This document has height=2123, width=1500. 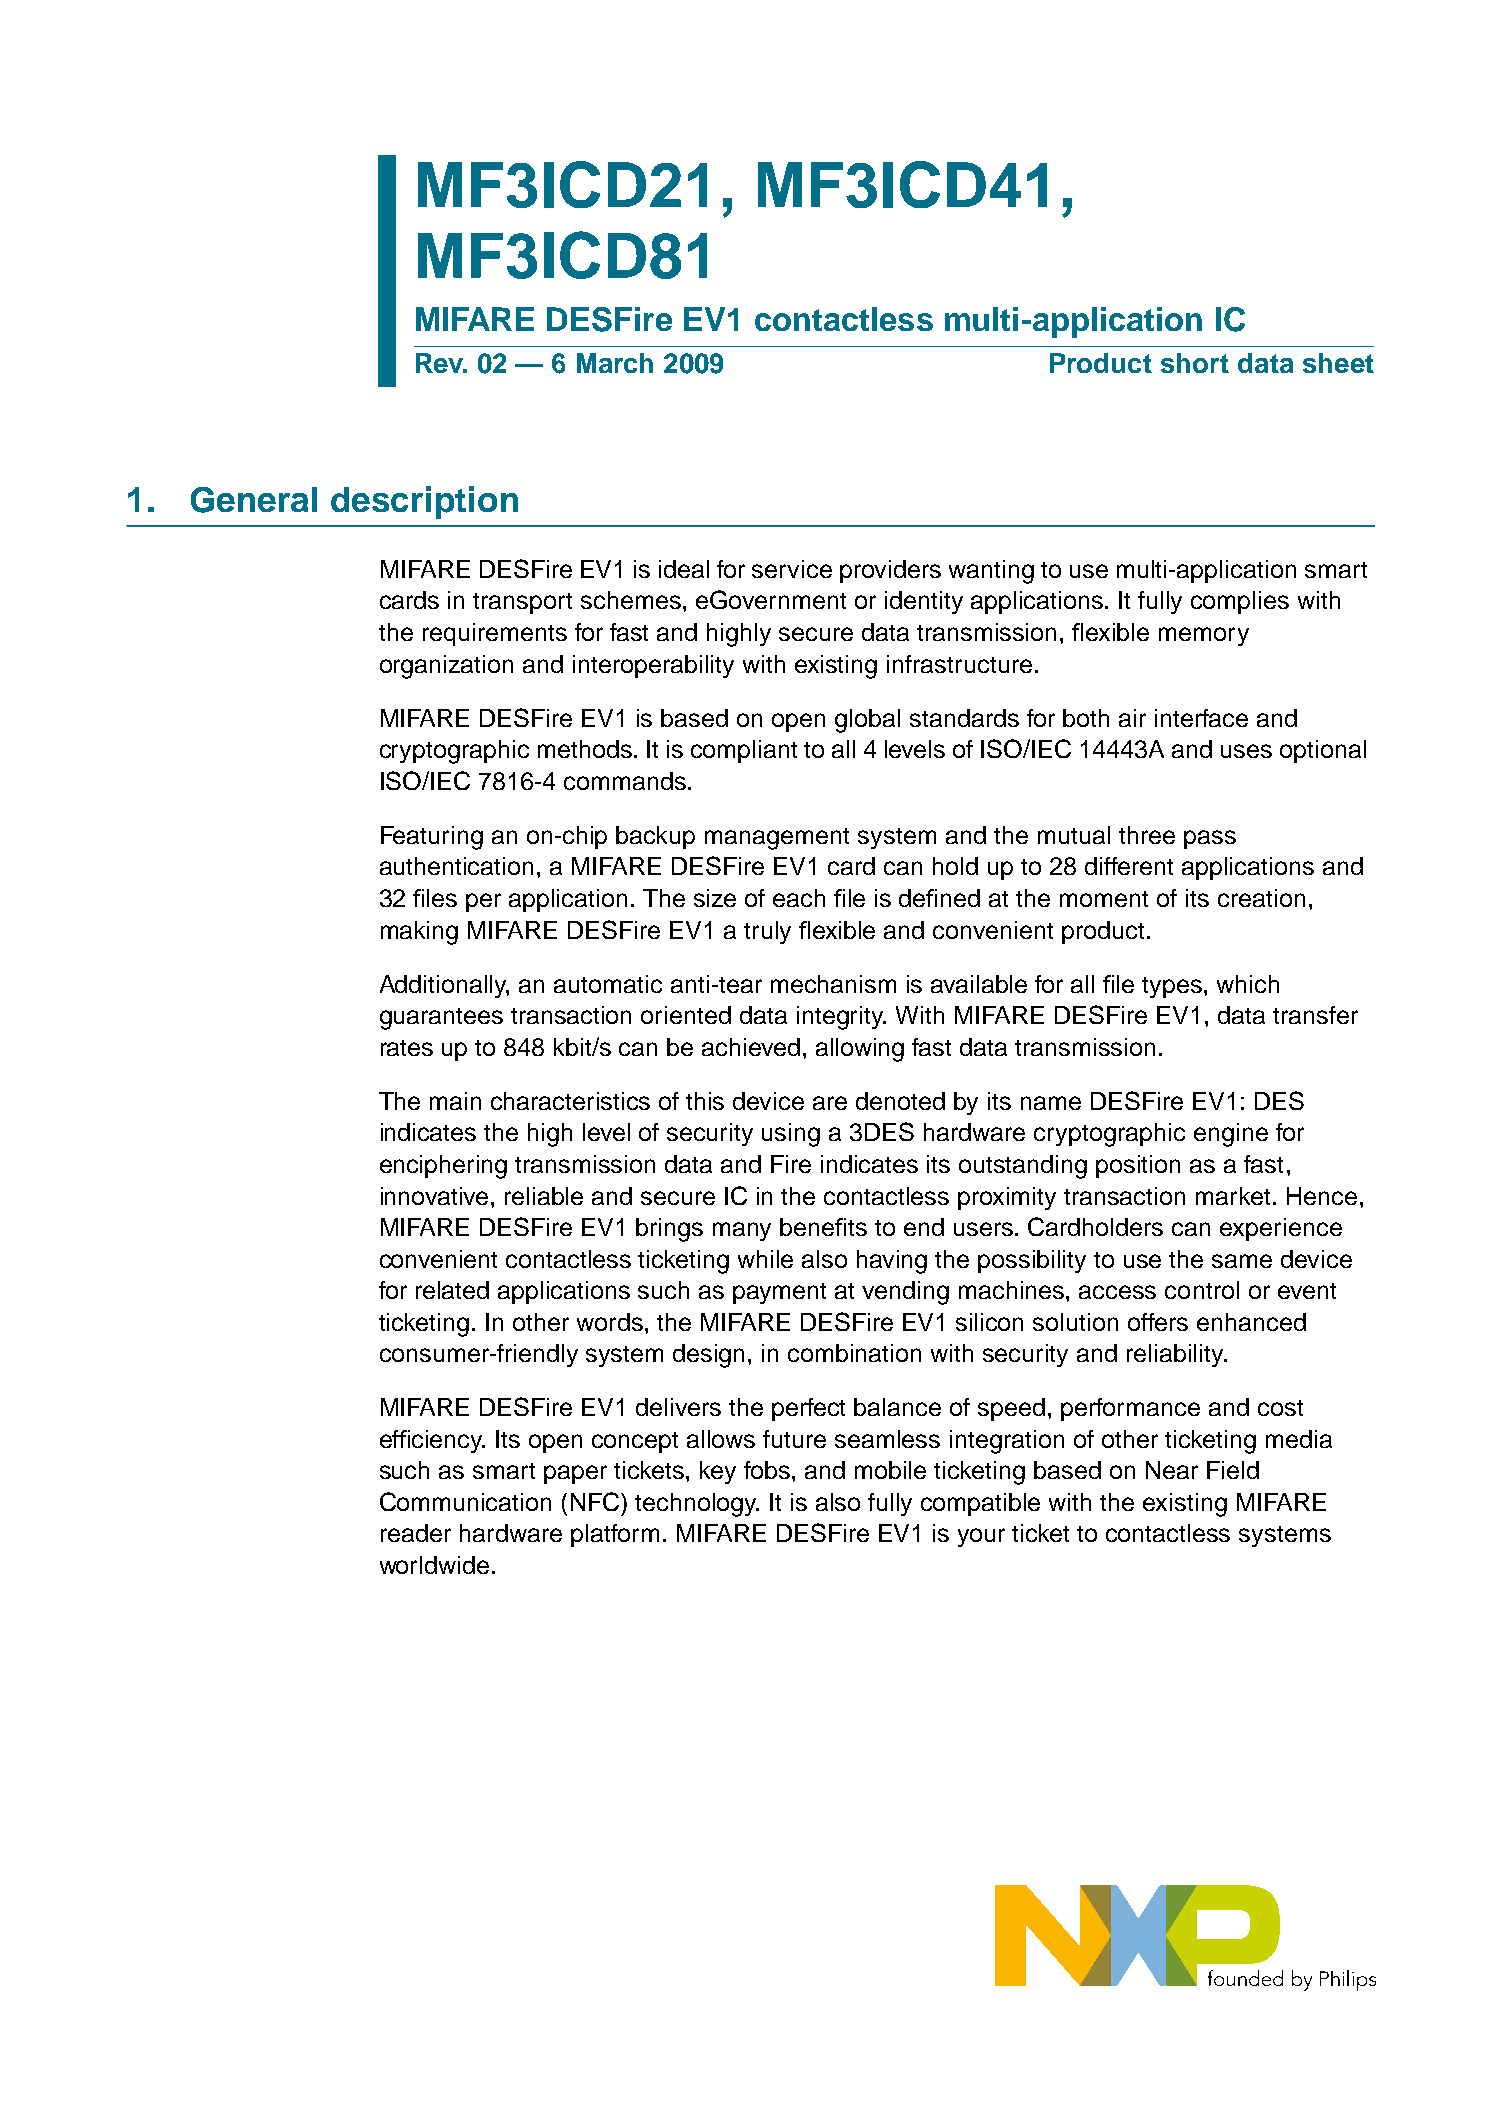 What do you see at coordinates (1246, 751) in the document?
I see `uses` at bounding box center [1246, 751].
